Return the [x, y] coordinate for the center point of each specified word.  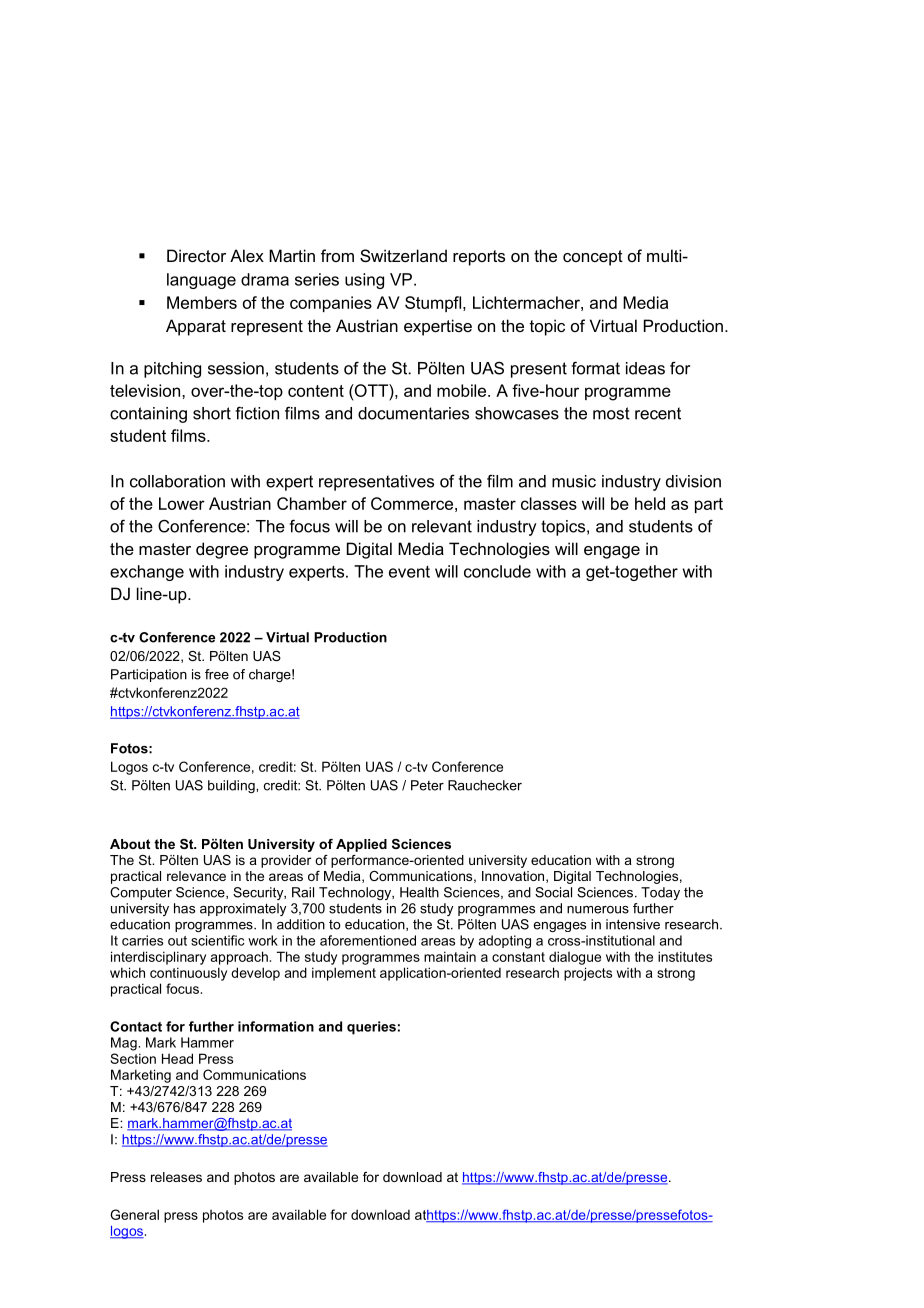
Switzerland [403, 255]
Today [660, 893]
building [232, 786]
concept [593, 258]
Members [202, 302]
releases [176, 1177]
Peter [427, 785]
